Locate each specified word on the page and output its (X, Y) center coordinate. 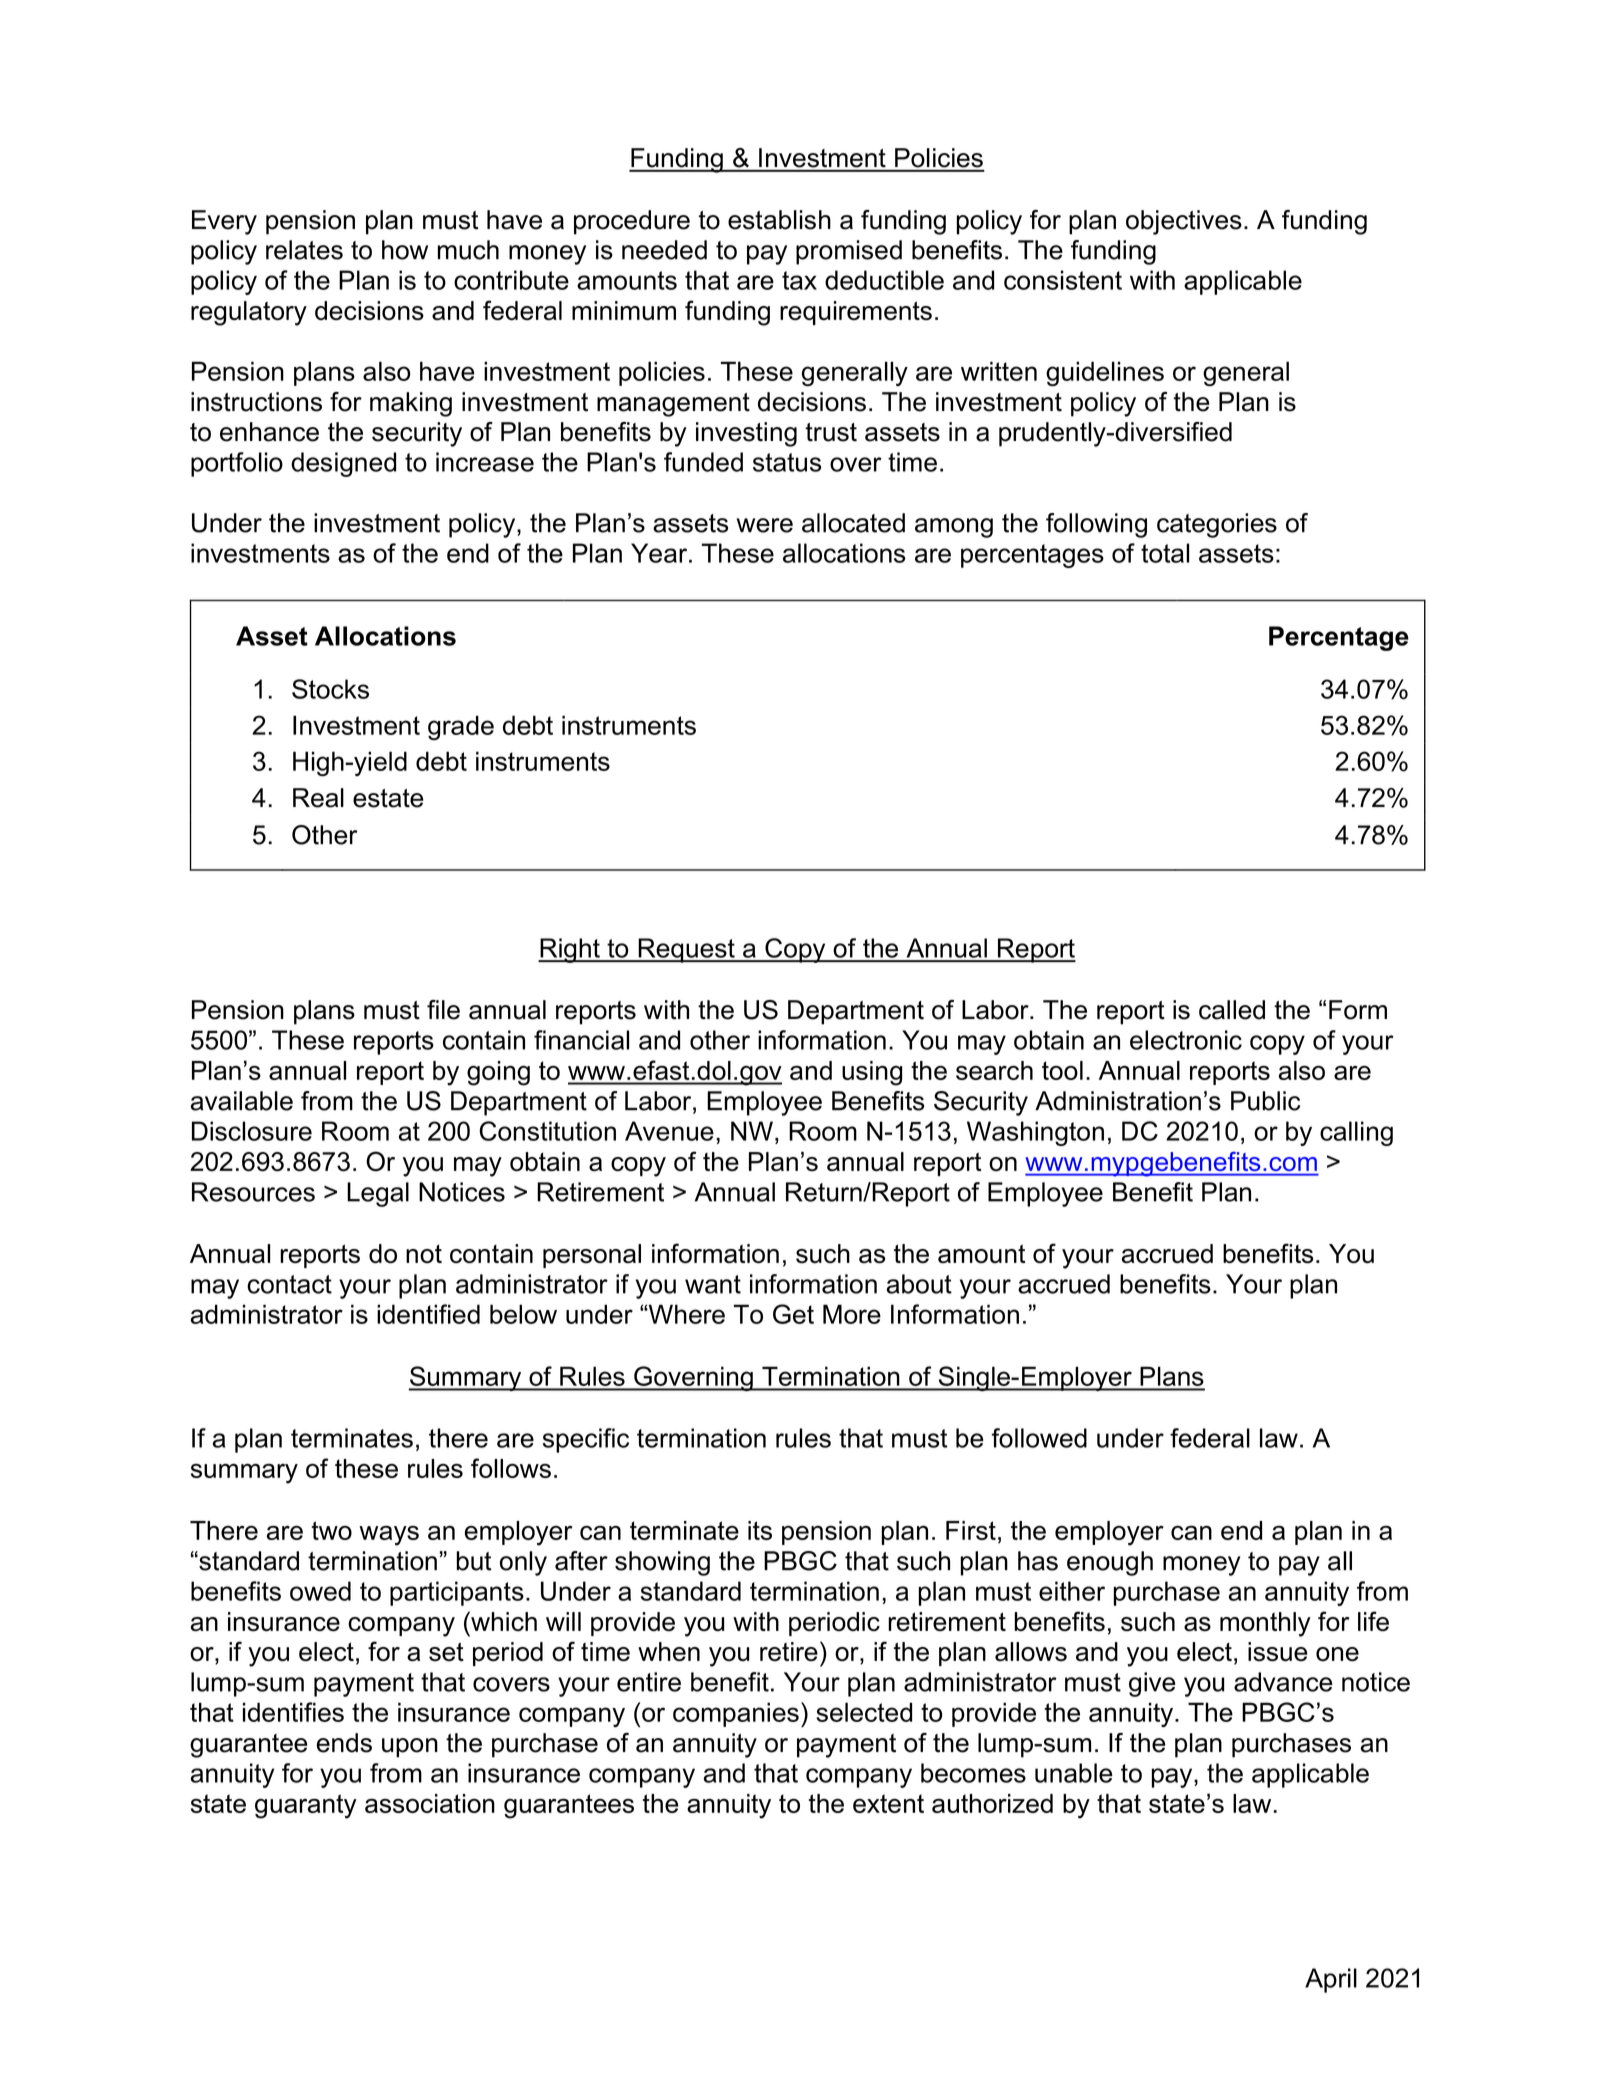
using (872, 1073)
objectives (1184, 222)
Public (1265, 1101)
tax (799, 280)
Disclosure (252, 1131)
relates (304, 250)
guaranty (306, 1806)
